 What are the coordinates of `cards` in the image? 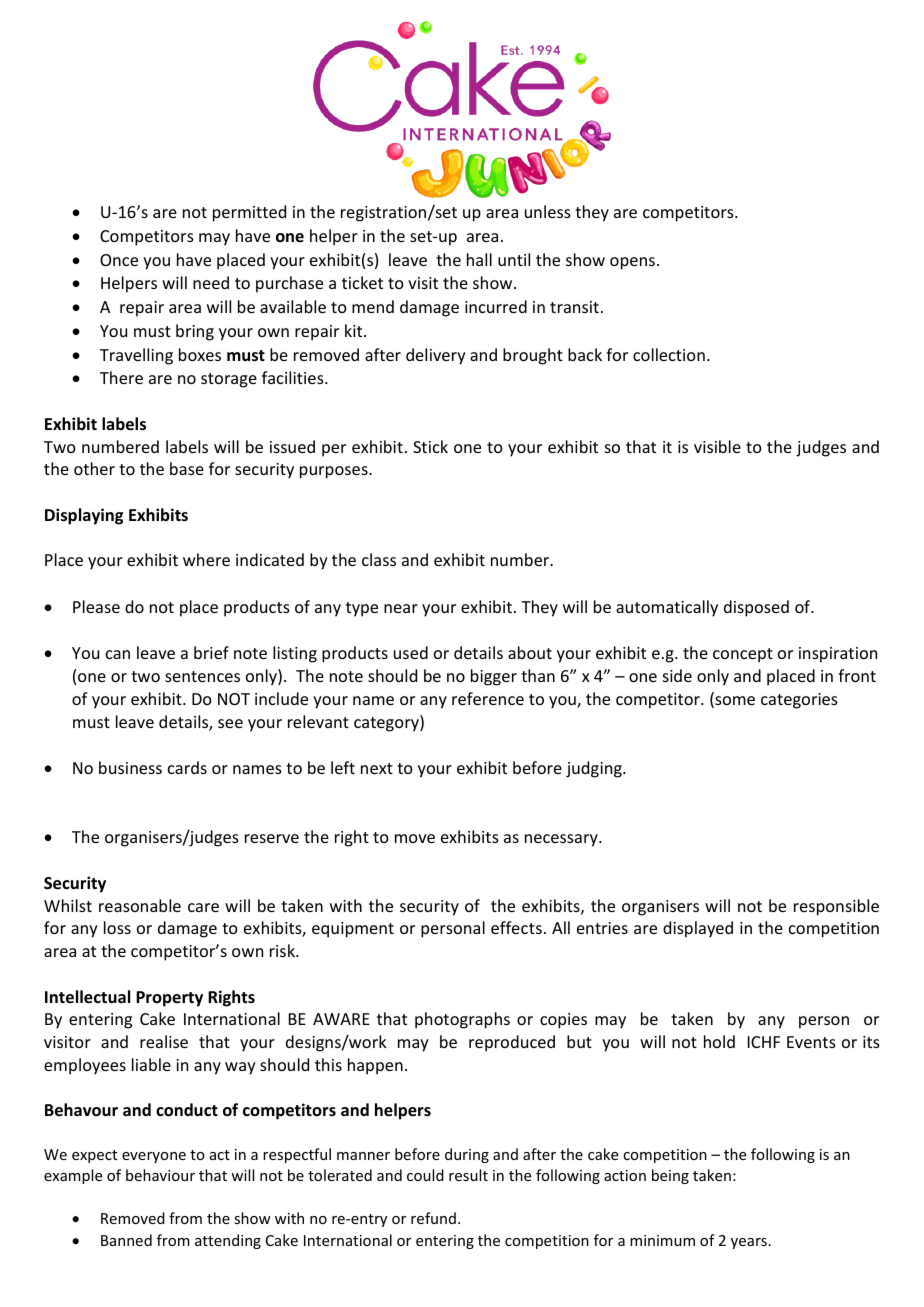 It's located at (187, 767).
